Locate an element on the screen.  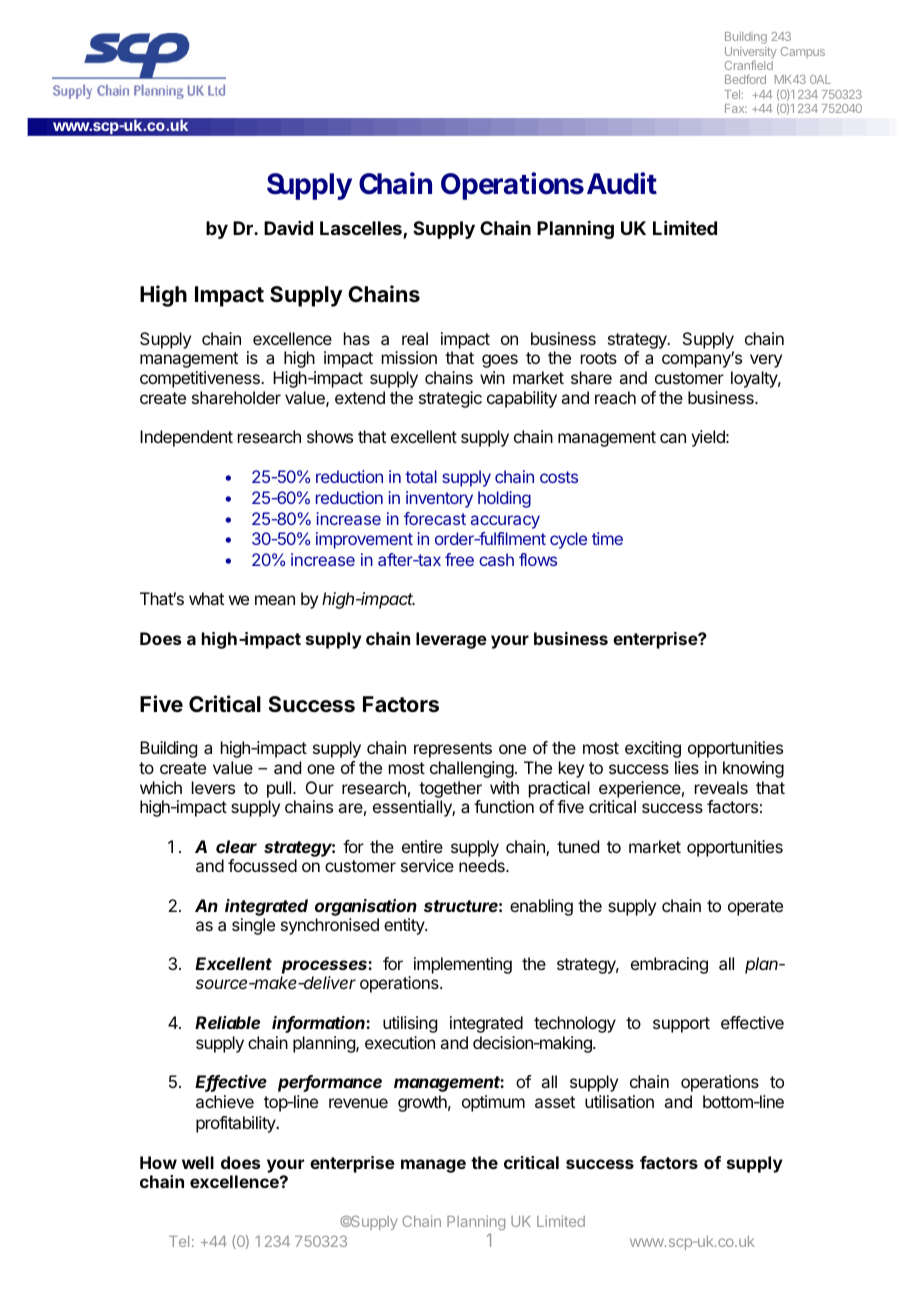
utilisation is located at coordinates (619, 1101).
